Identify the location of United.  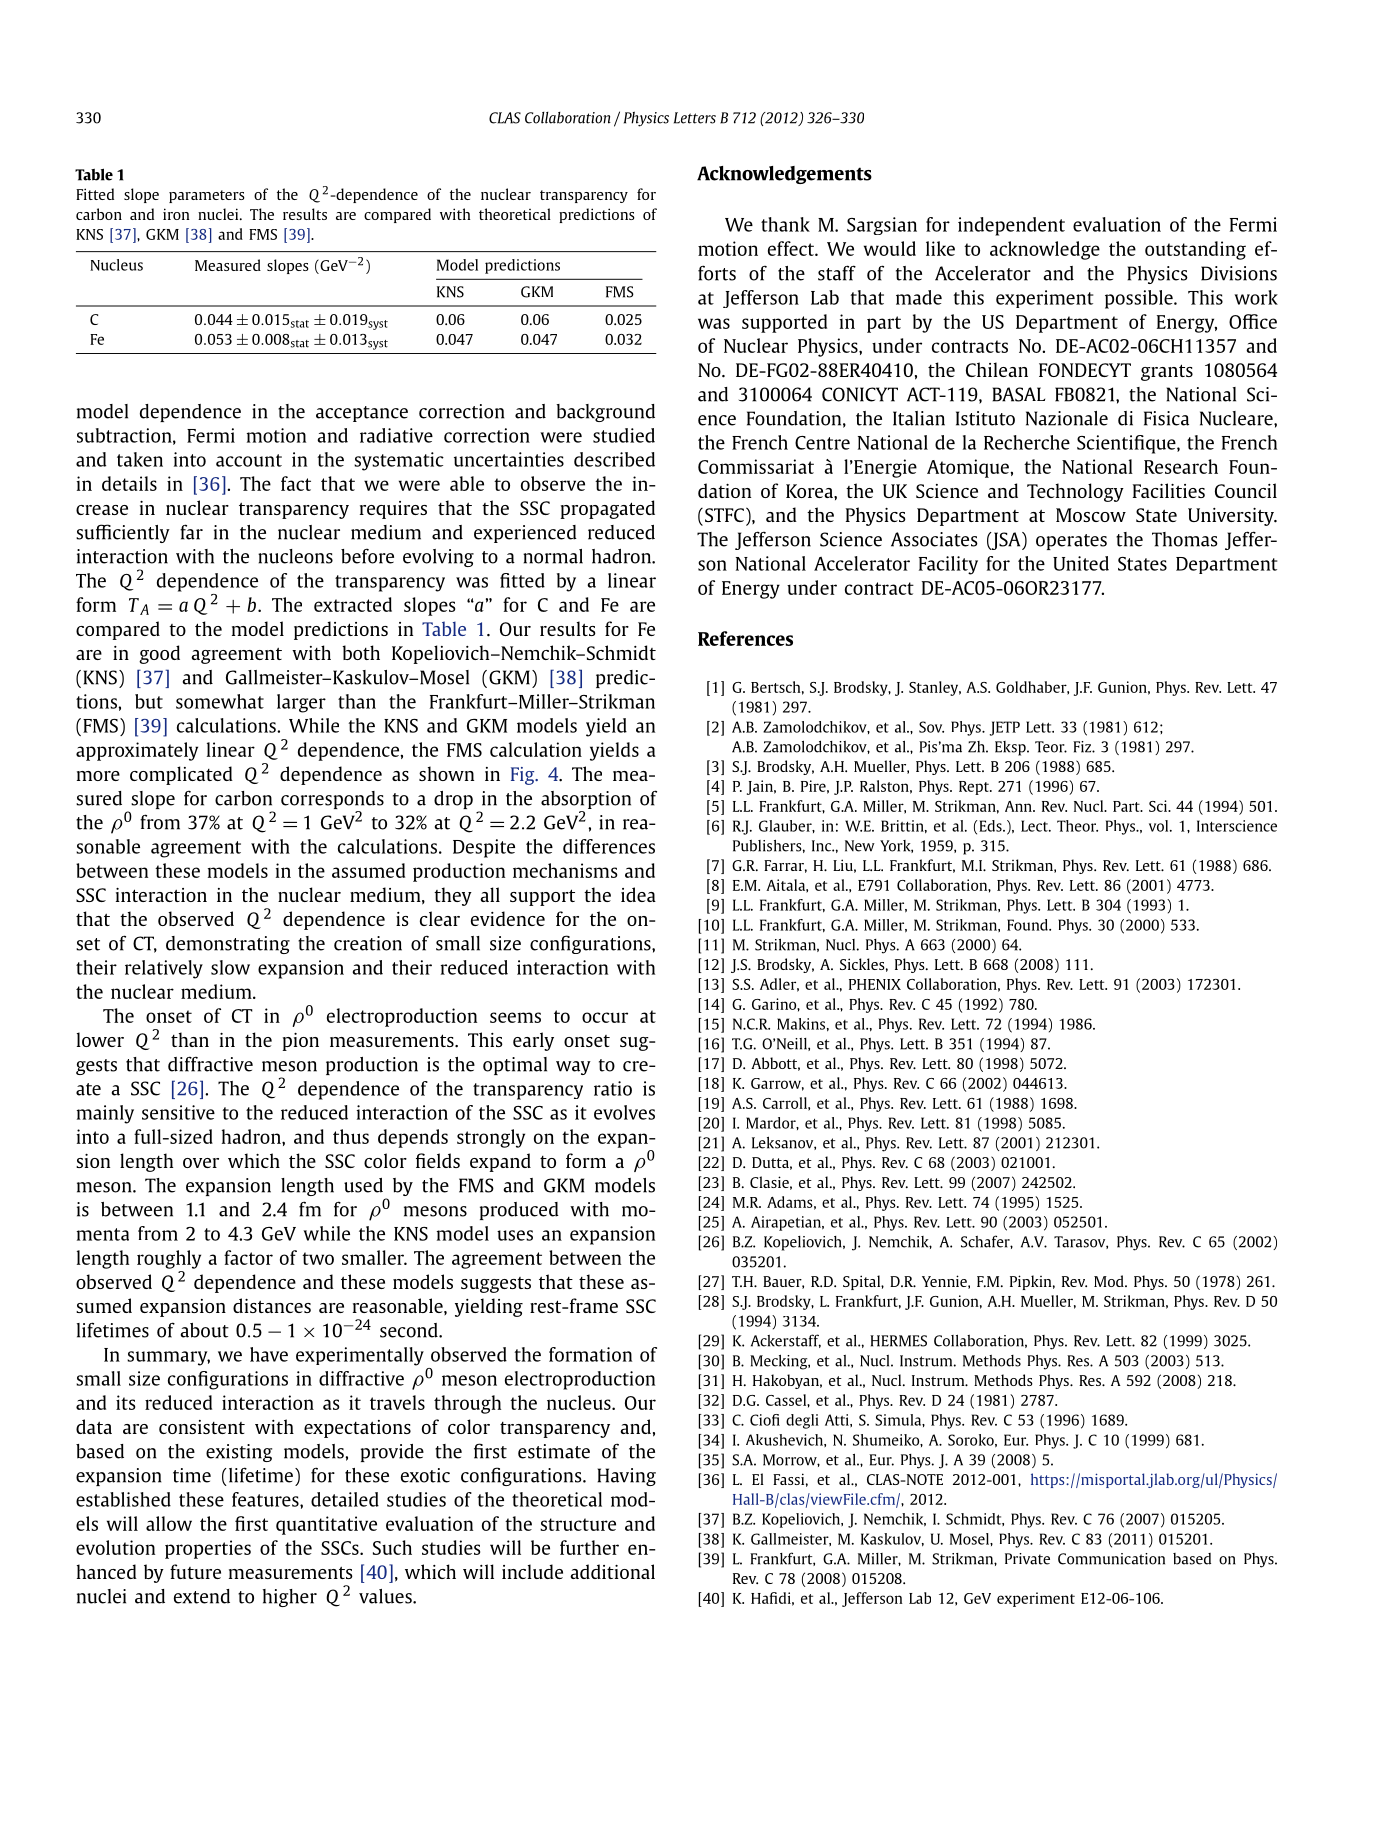
(1081, 563).
